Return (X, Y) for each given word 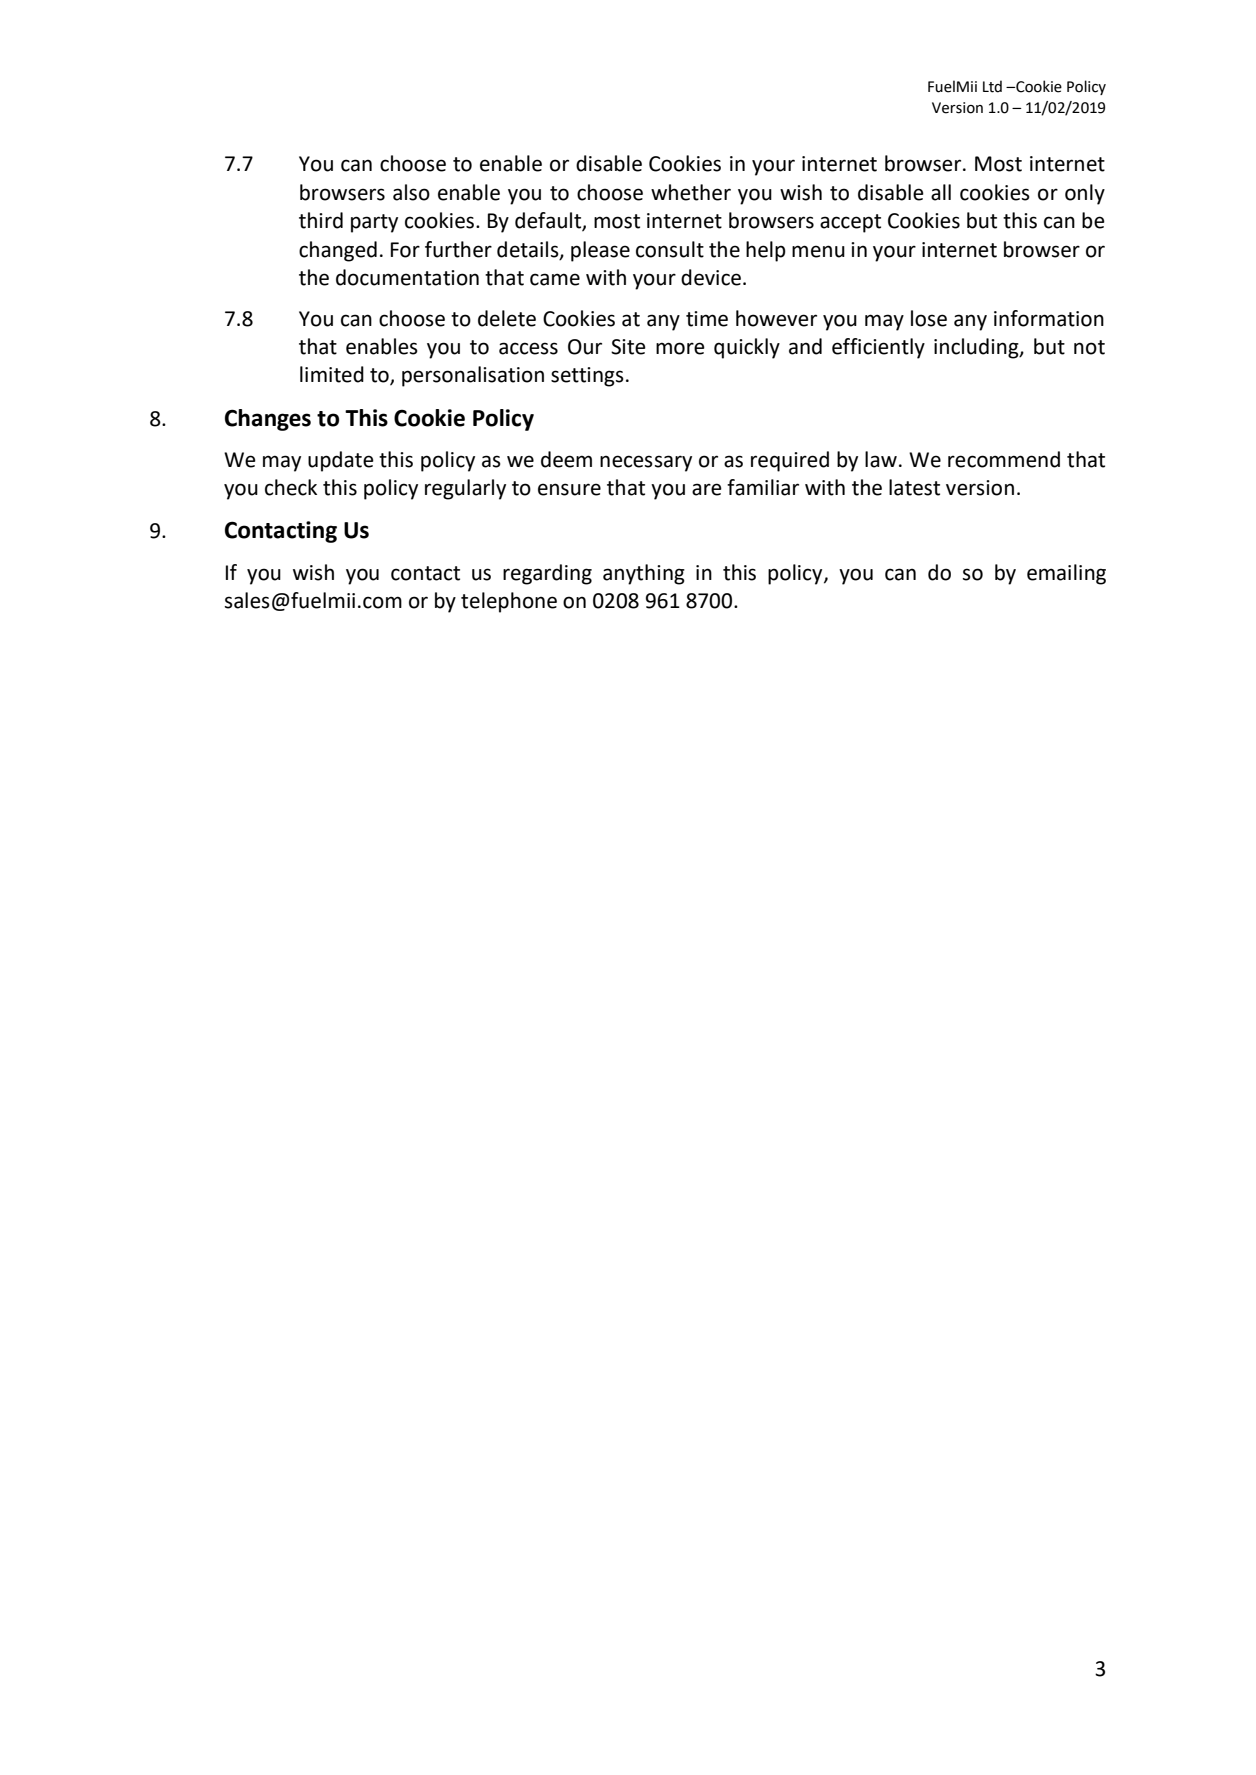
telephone (509, 602)
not (1089, 347)
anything (644, 574)
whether (691, 192)
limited (332, 374)
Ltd (992, 86)
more (680, 348)
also (411, 192)
